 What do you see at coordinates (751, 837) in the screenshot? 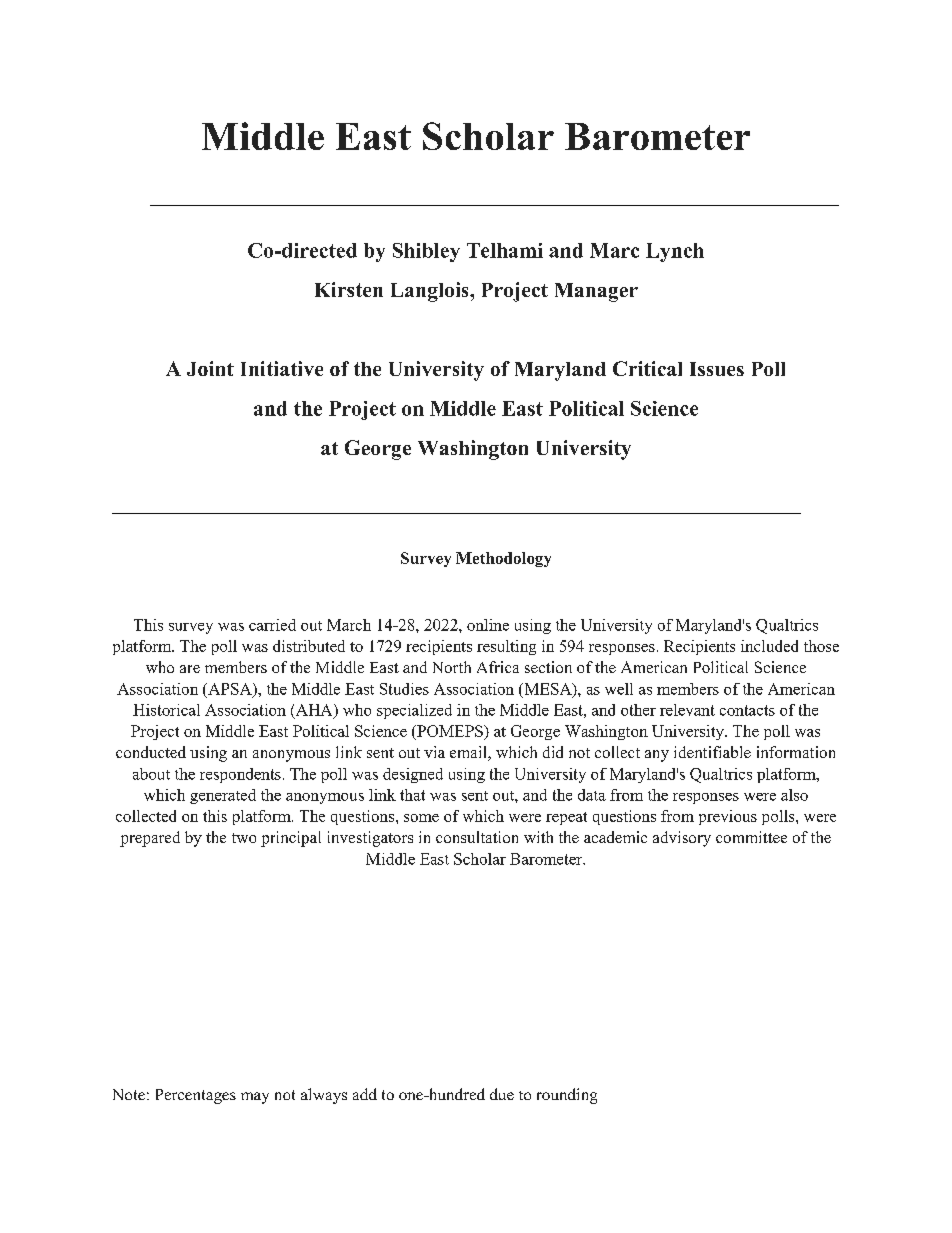
I see `committee` at bounding box center [751, 837].
